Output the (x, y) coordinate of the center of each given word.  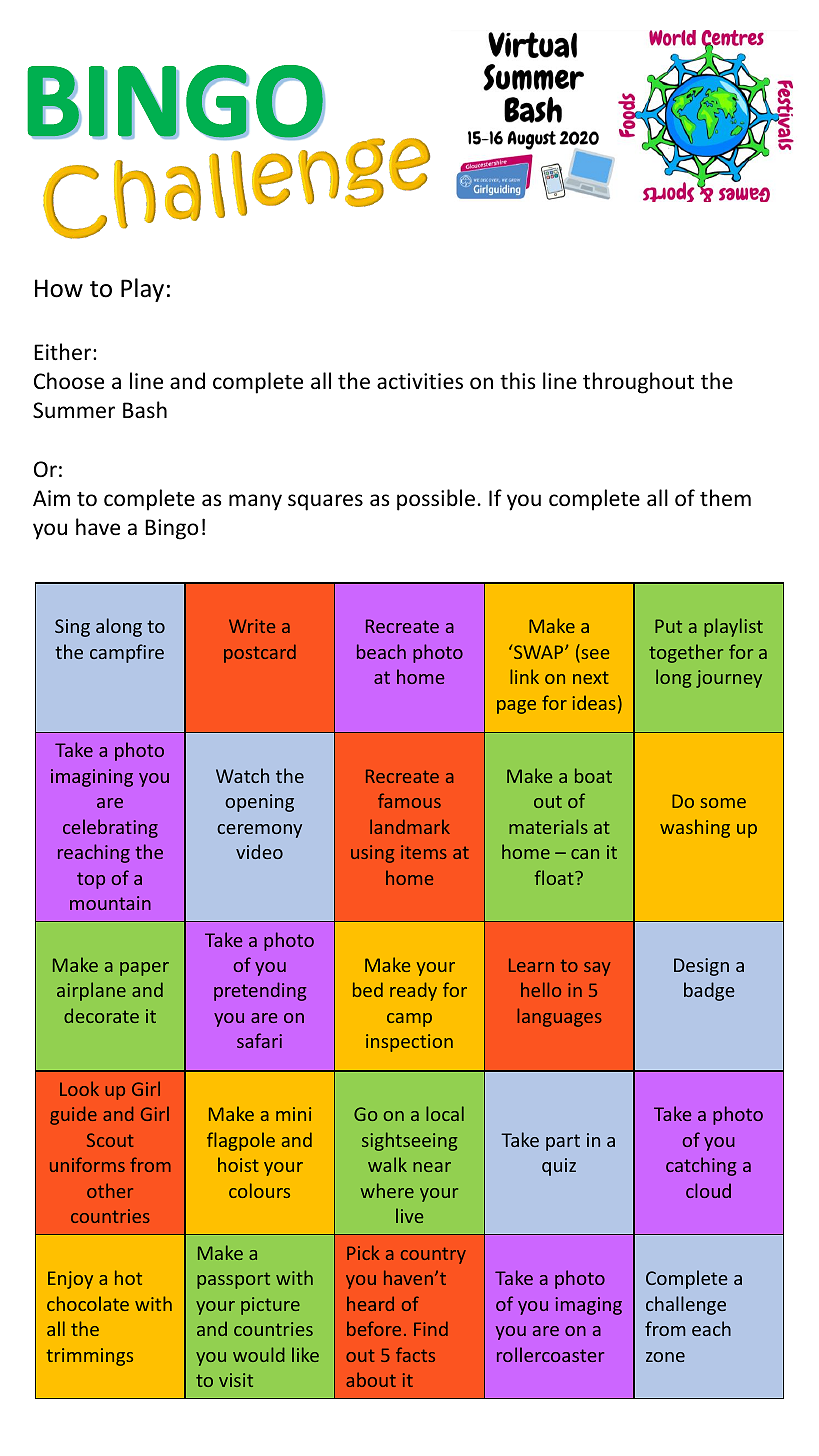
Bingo (171, 529)
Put (668, 626)
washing (695, 828)
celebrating (110, 828)
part (563, 1142)
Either (64, 352)
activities (420, 381)
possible (436, 500)
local (445, 1113)
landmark (410, 826)
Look (79, 1088)
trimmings (90, 1357)
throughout (638, 383)
